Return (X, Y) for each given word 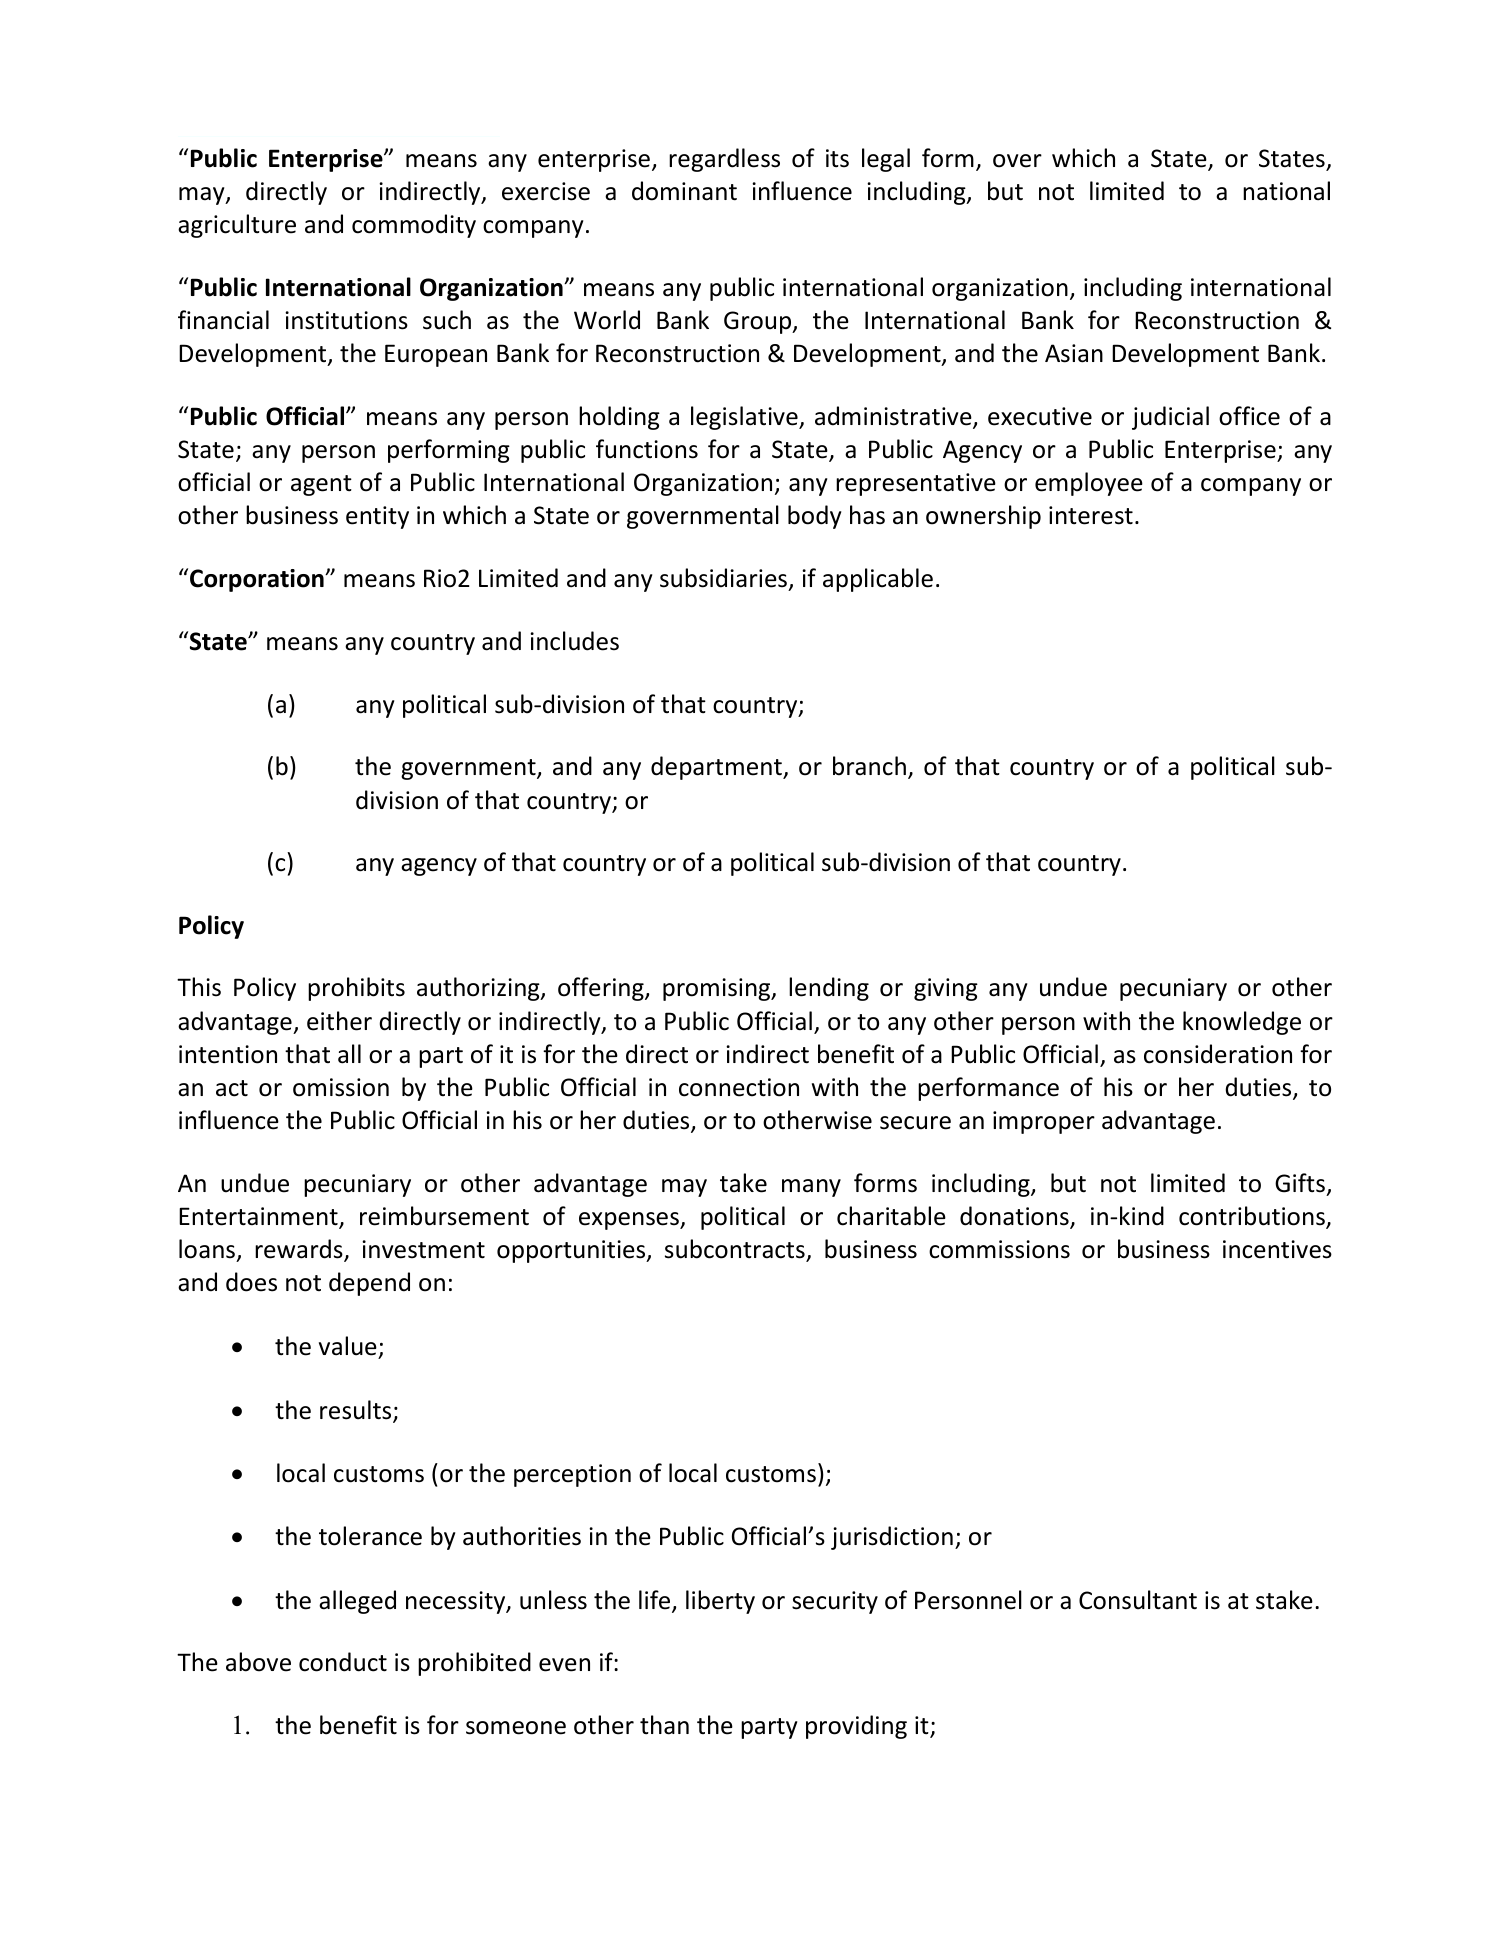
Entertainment (259, 1217)
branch (869, 766)
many (811, 1188)
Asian (1074, 353)
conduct (343, 1662)
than (664, 1725)
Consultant (1138, 1600)
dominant (684, 191)
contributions (1253, 1217)
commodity (414, 226)
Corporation (258, 580)
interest (1091, 515)
